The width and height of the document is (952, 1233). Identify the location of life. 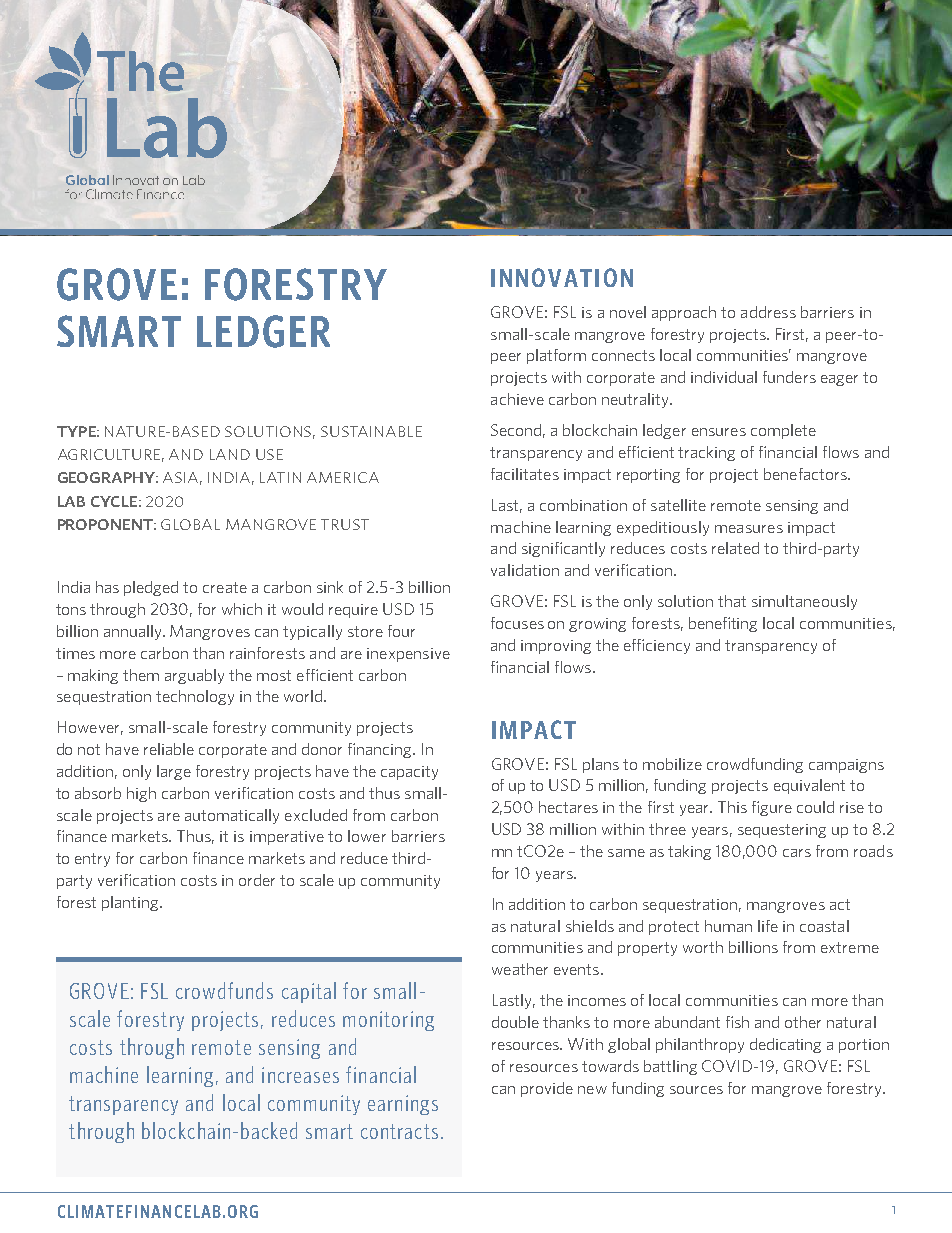
(768, 926).
